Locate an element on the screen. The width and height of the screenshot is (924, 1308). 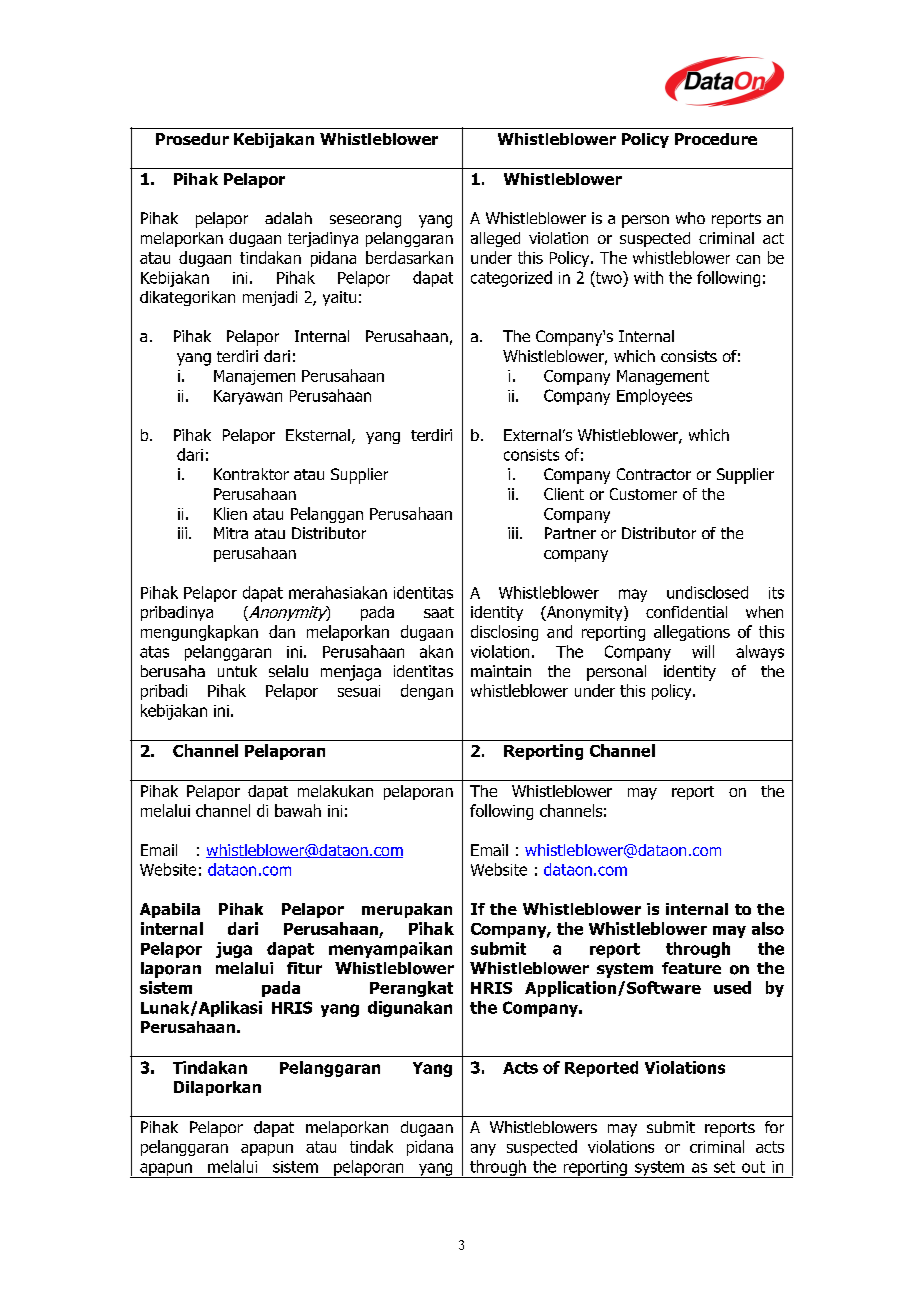
Client is located at coordinates (564, 494).
